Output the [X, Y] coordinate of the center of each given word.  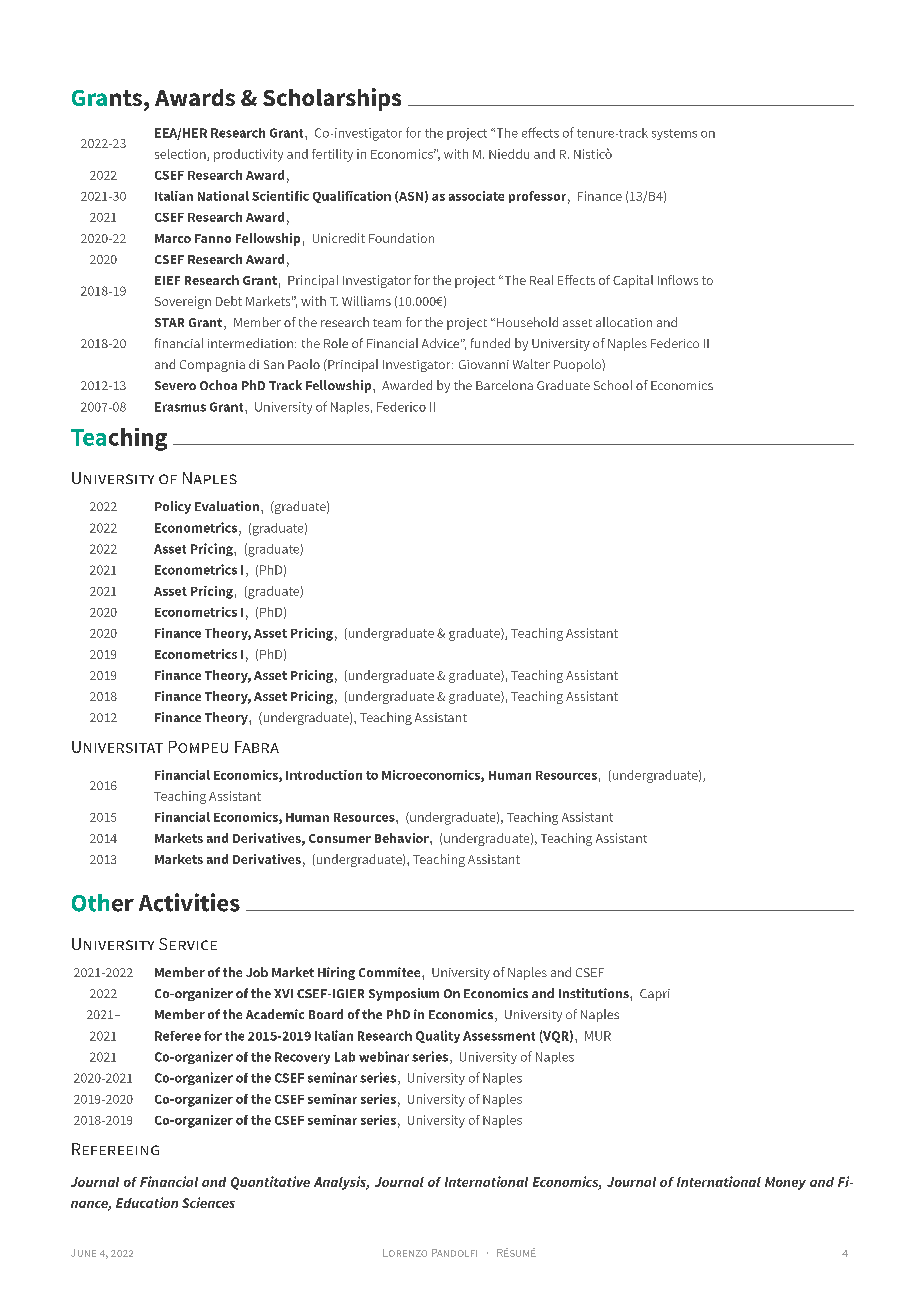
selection [181, 155]
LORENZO [405, 1253]
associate [476, 196]
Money [785, 1183]
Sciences [208, 1202]
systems [674, 134]
